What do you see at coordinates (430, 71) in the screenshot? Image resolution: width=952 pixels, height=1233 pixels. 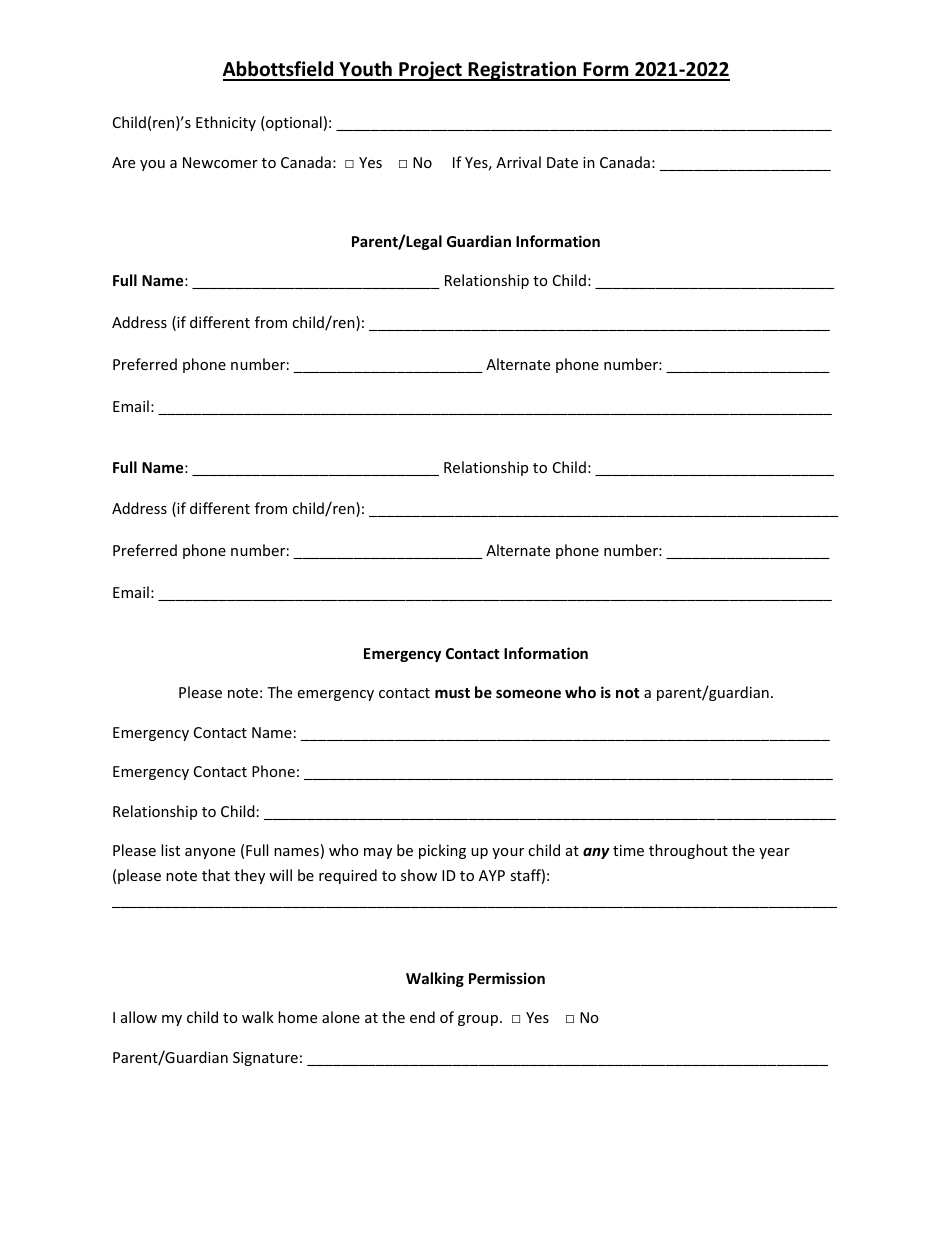 I see `Project` at bounding box center [430, 71].
